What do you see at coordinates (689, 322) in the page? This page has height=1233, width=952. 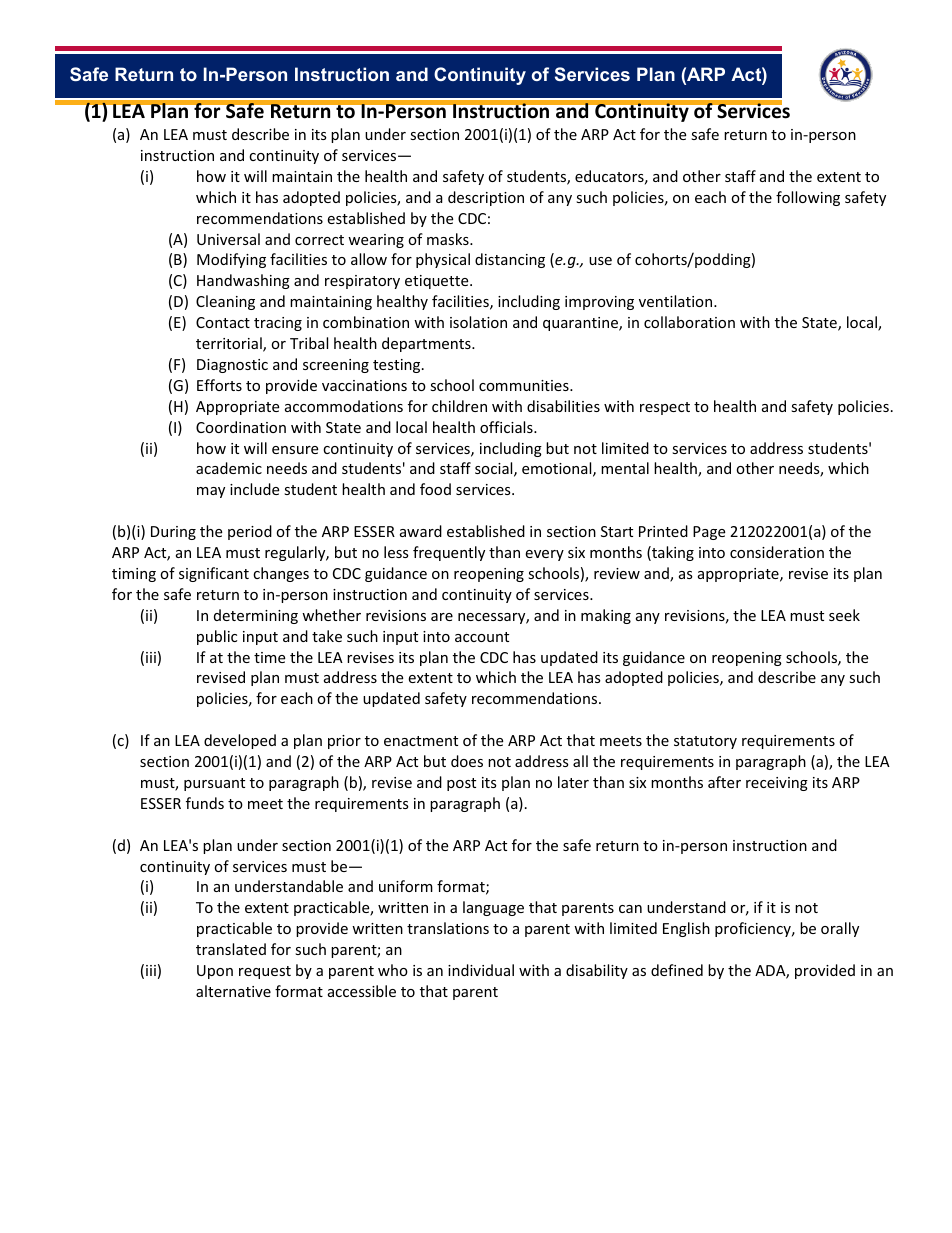 I see `collaboration` at bounding box center [689, 322].
